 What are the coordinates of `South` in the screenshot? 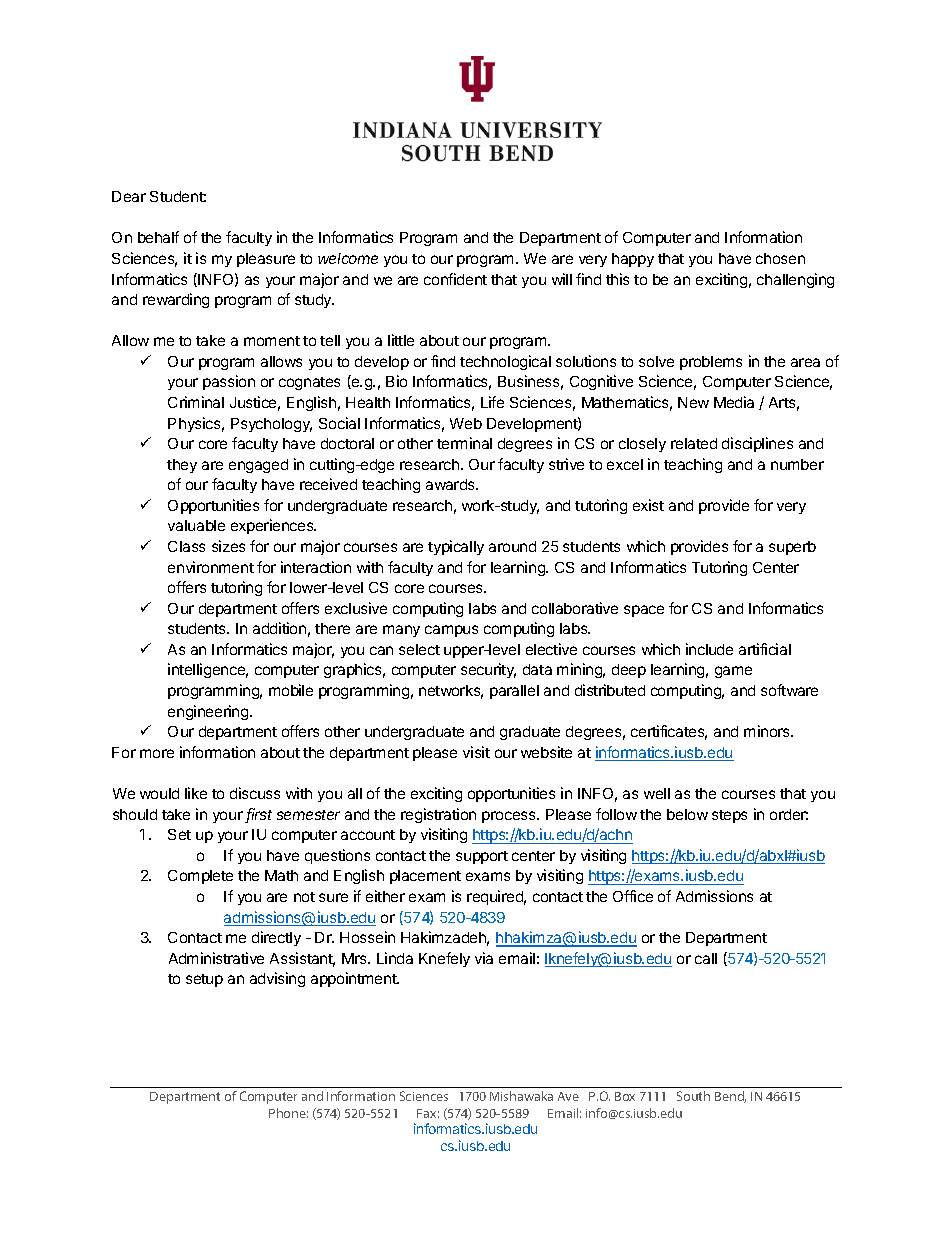 It's located at (693, 1096).
